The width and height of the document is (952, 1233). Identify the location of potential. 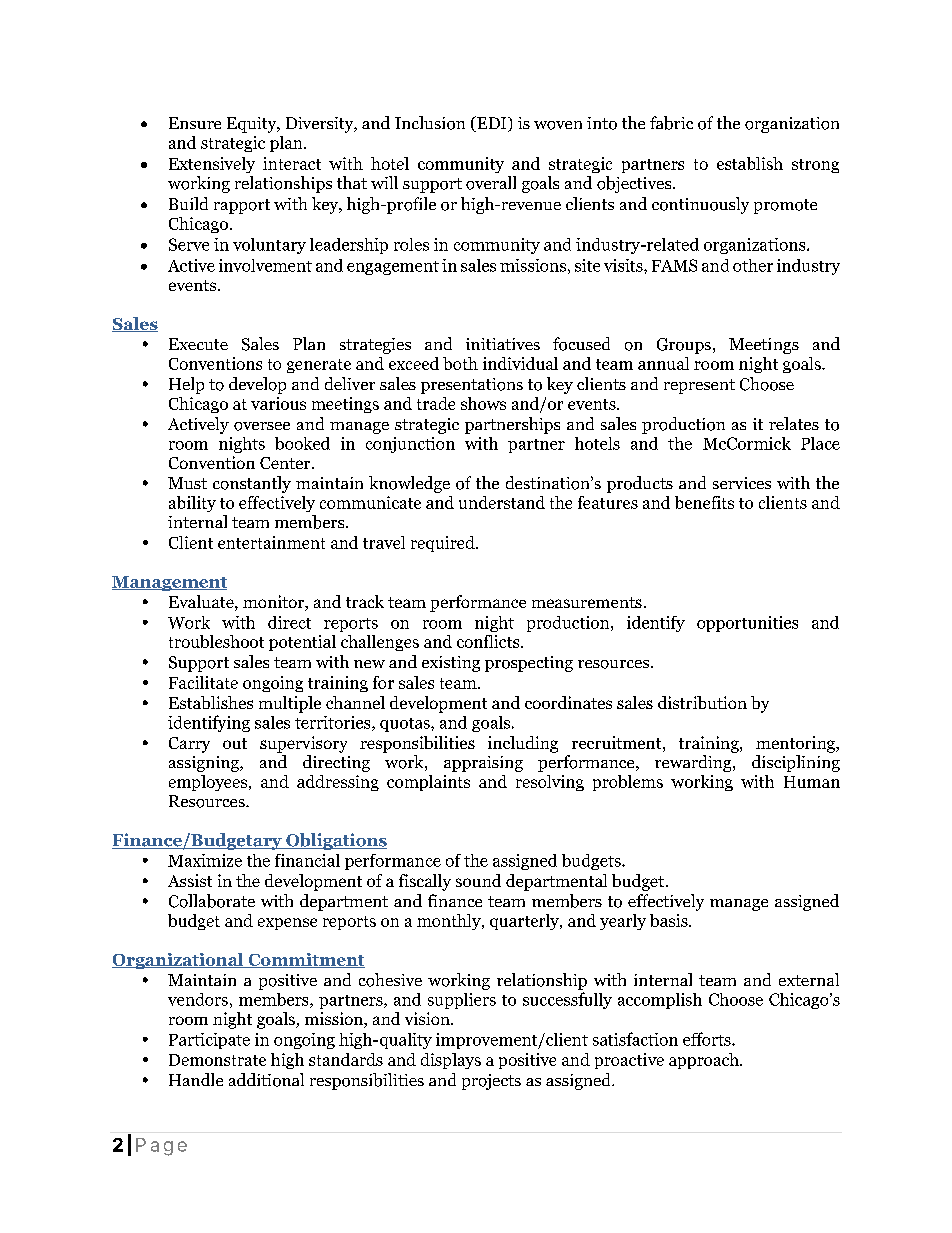
(302, 643).
